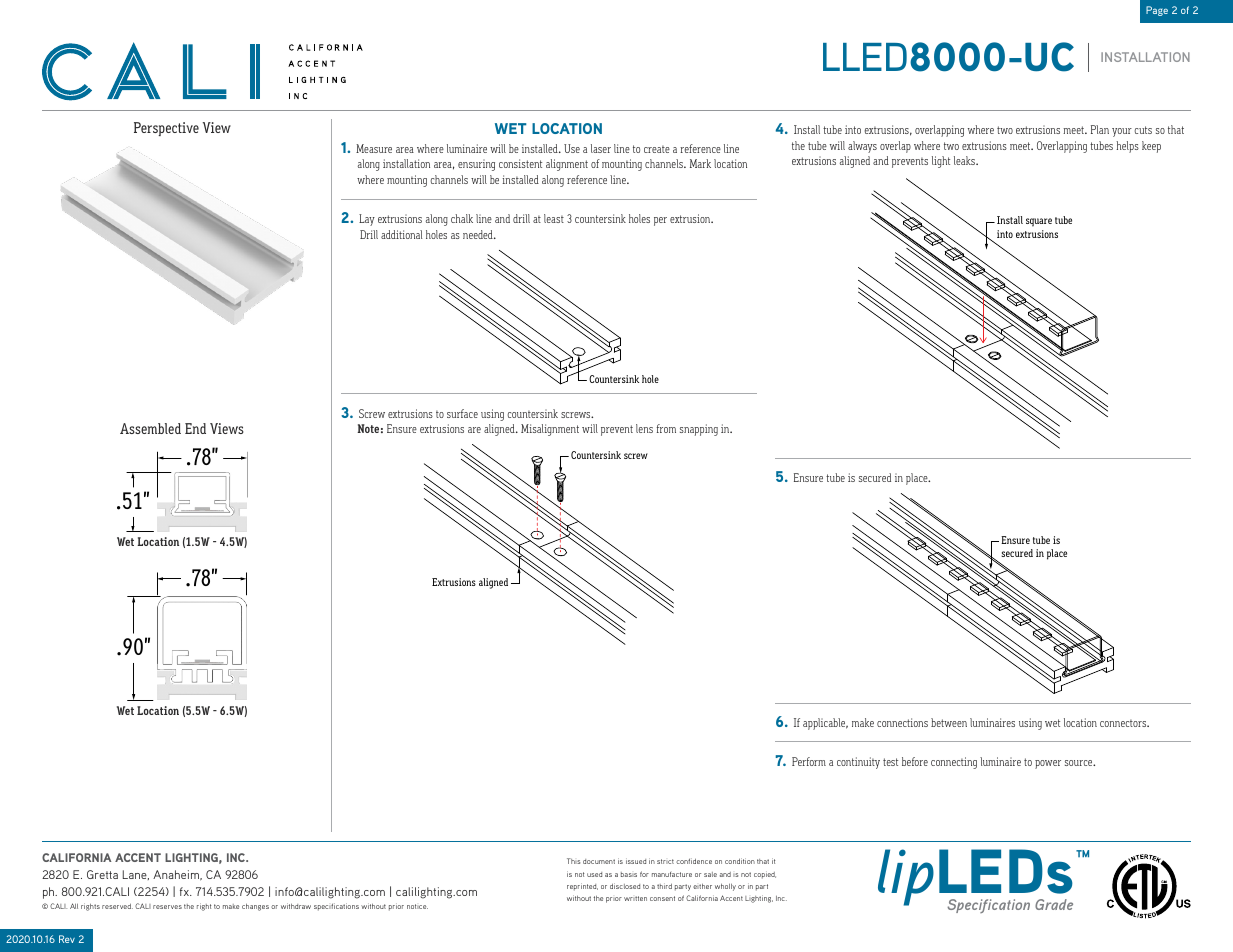 The image size is (1233, 952). What do you see at coordinates (166, 129) in the image?
I see `Perspective` at bounding box center [166, 129].
